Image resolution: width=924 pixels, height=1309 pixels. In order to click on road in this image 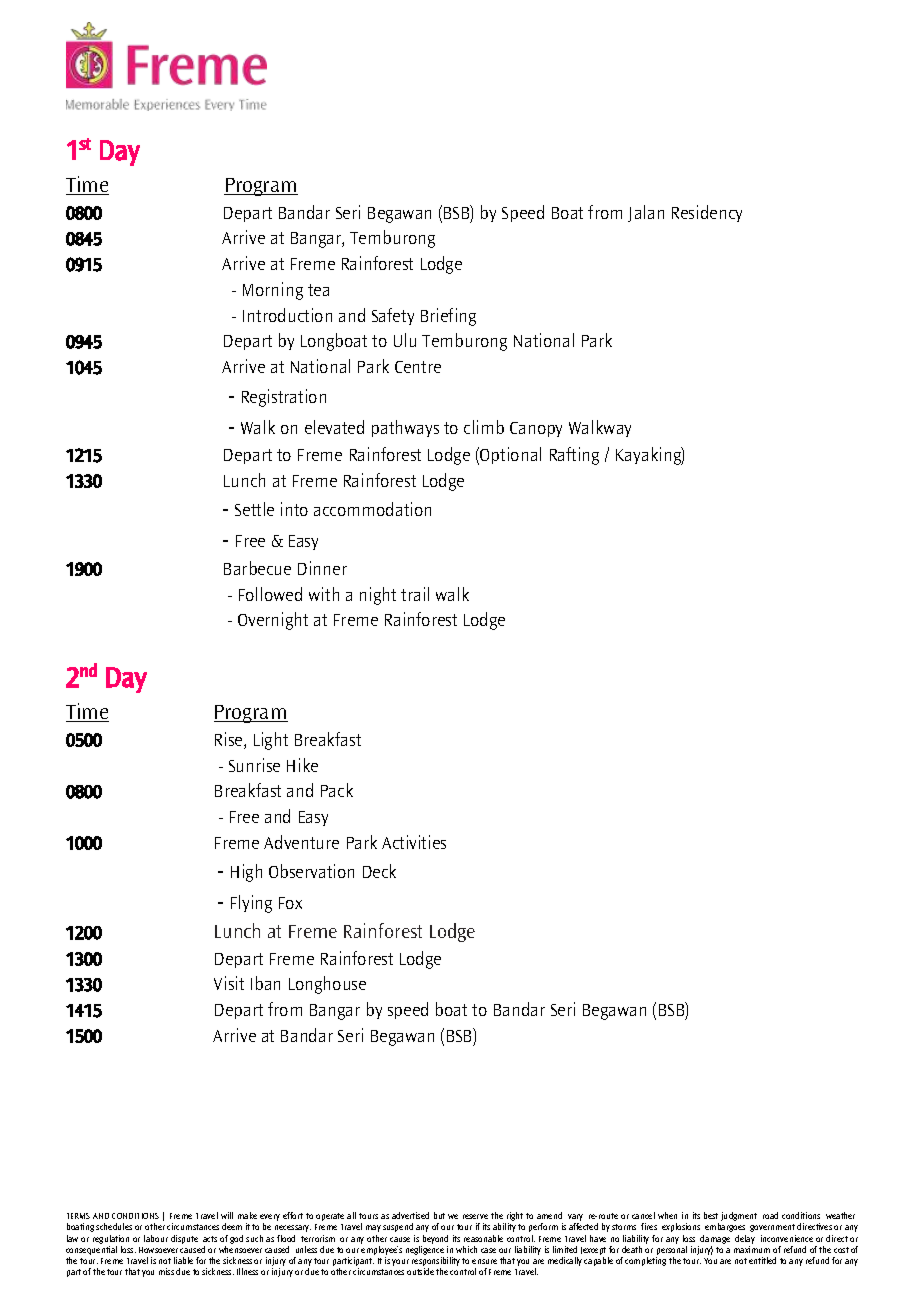, I will do `click(770, 1215)`.
